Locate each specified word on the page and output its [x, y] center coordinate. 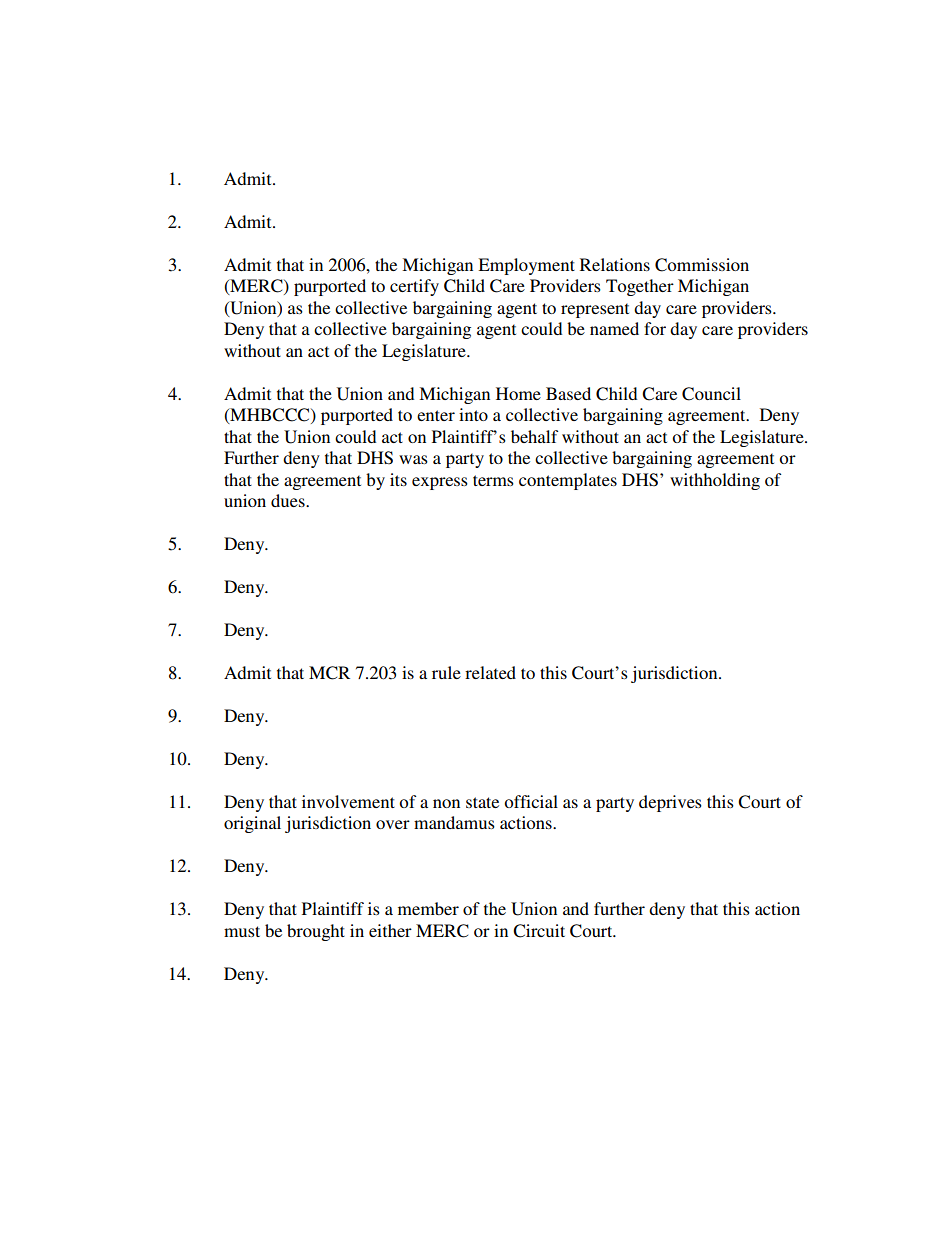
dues [289, 500]
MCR [329, 673]
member [428, 908]
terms [493, 480]
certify [414, 287]
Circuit [539, 931]
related [490, 672]
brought [316, 932]
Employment [526, 266]
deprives [670, 803]
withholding [715, 481]
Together [640, 287]
